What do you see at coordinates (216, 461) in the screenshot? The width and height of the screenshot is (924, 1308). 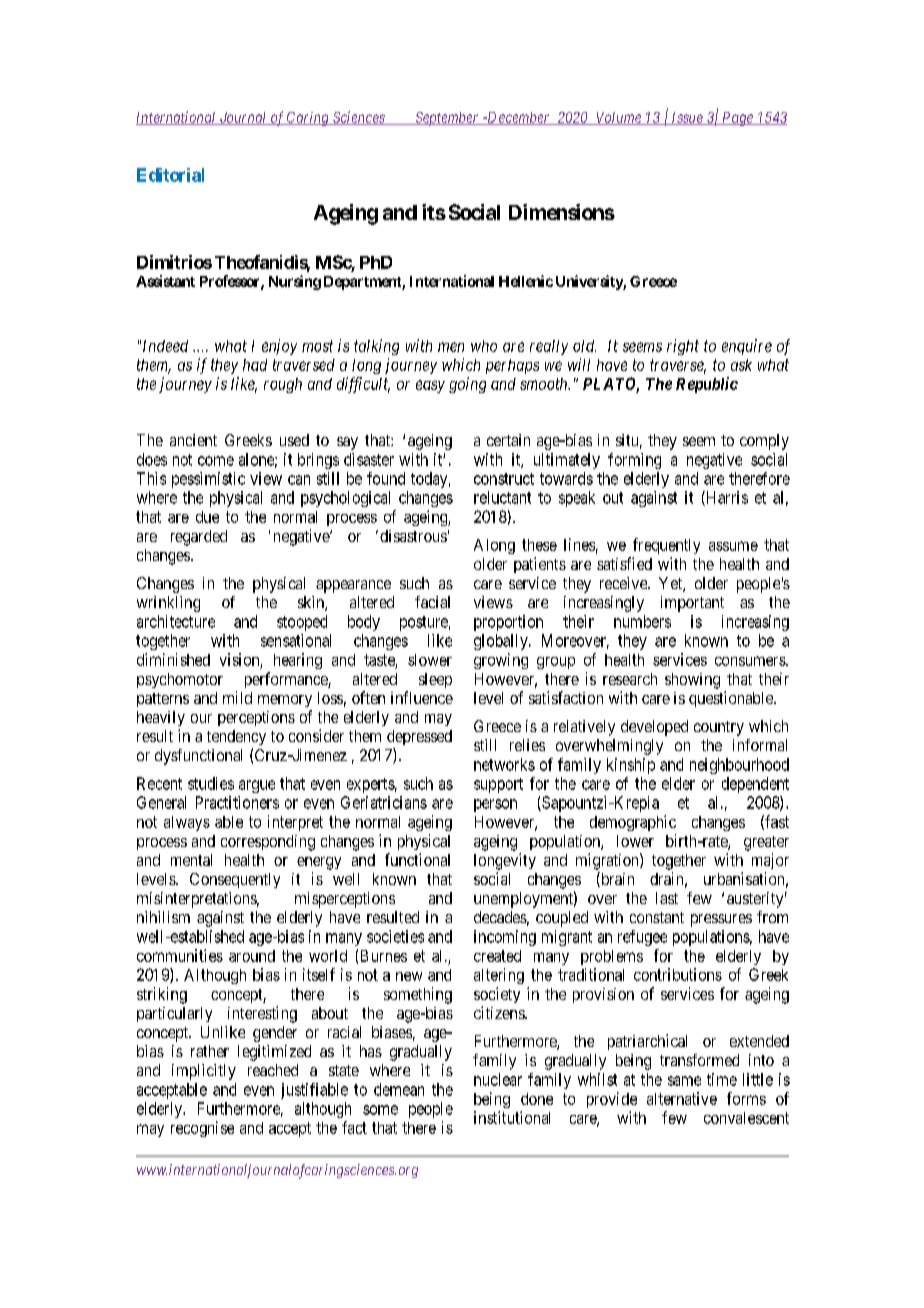 I see `come` at bounding box center [216, 461].
